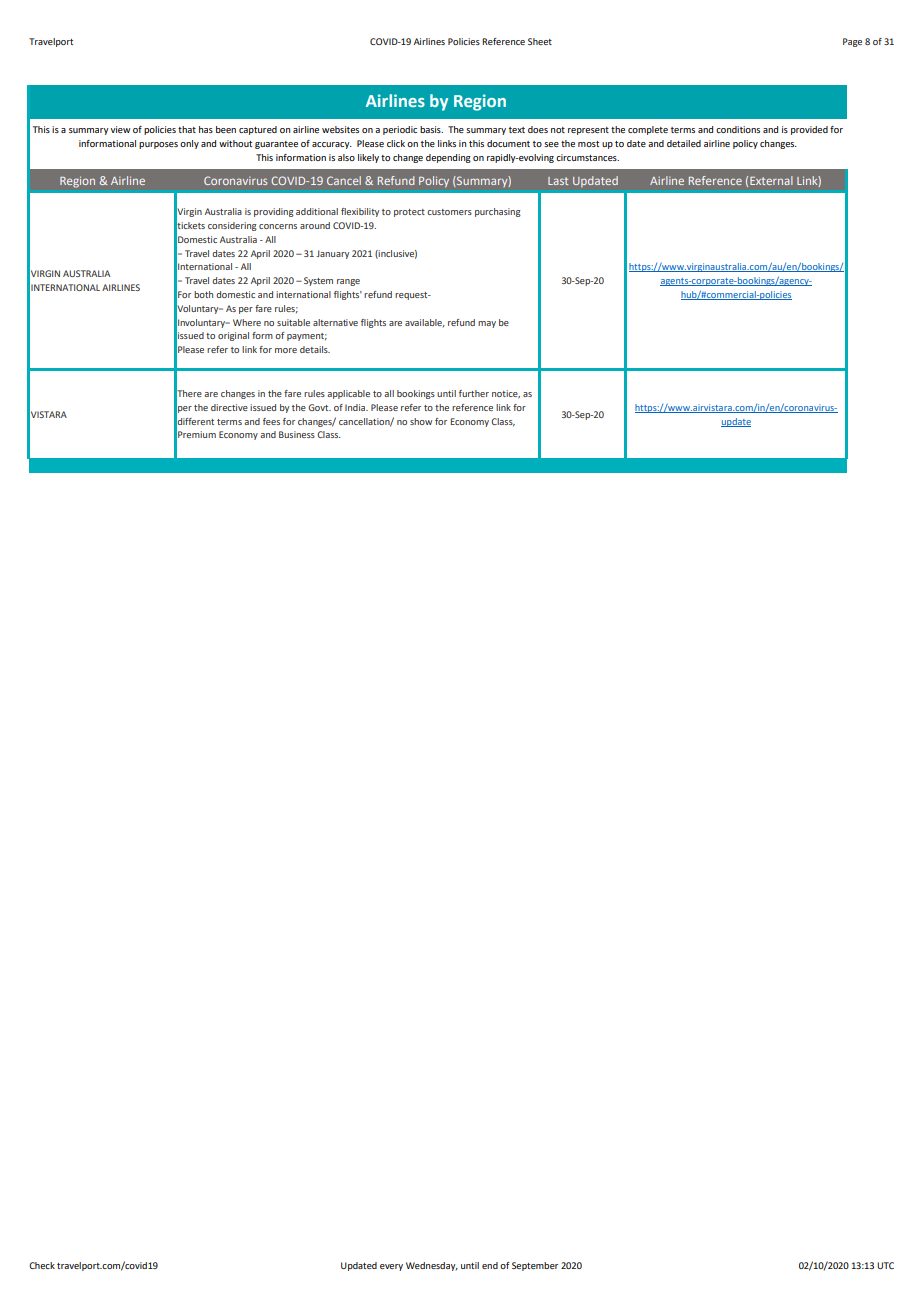 This page has height=1308, width=924. Describe the element at coordinates (535, 1266) in the page. I see `September` at that location.
